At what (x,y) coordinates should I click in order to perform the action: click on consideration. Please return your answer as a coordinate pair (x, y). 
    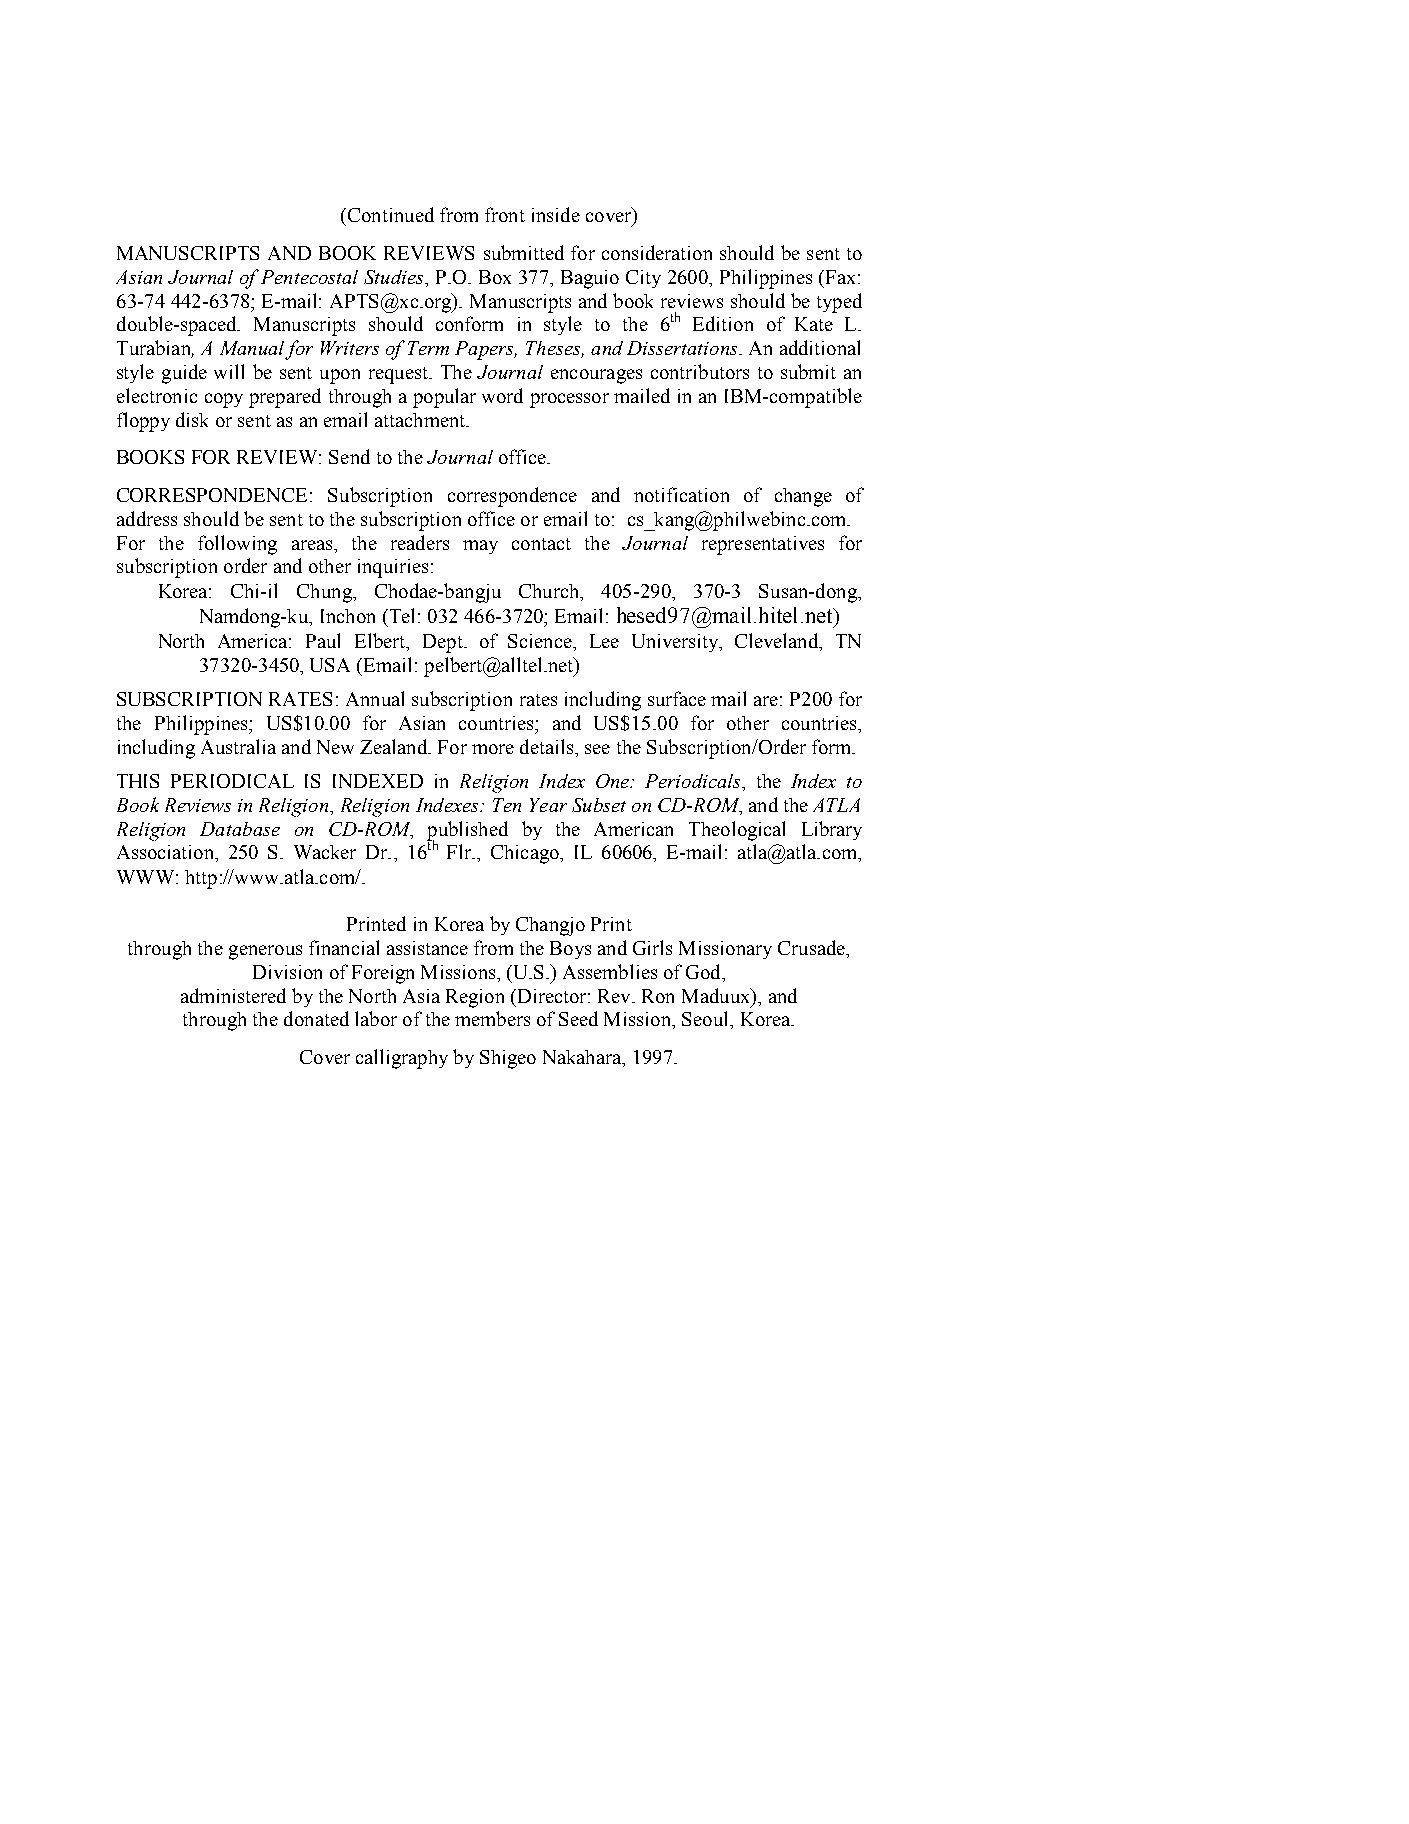
    Looking at the image, I should click on (657, 252).
